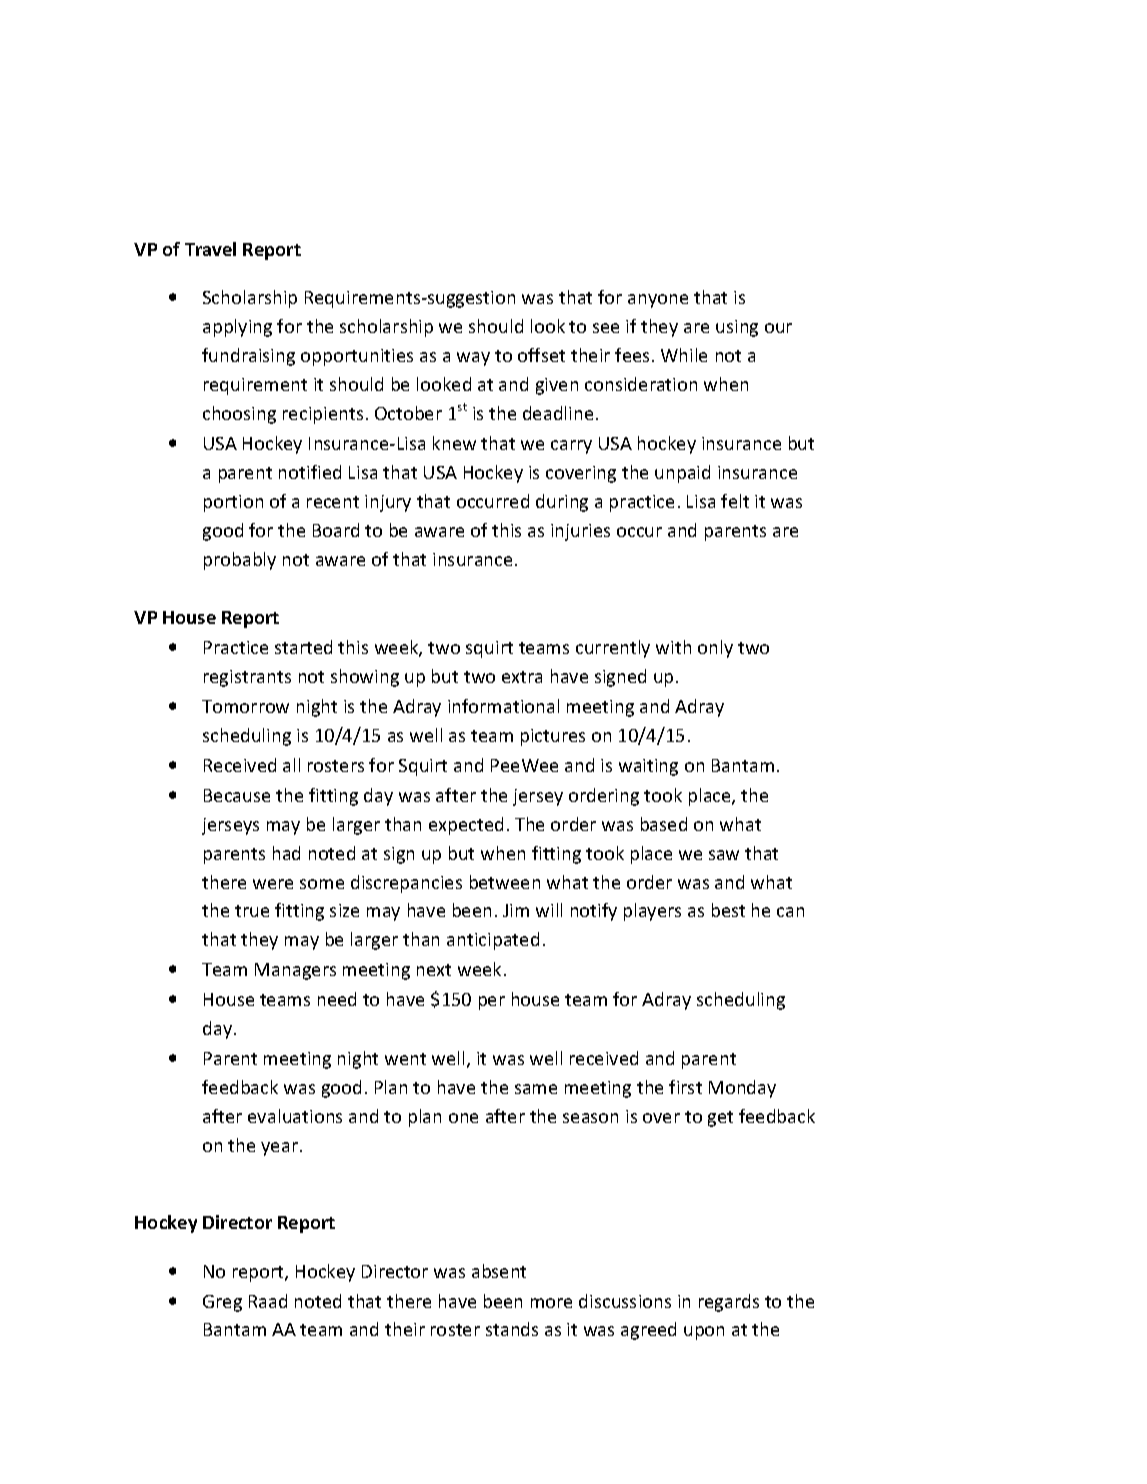 This screenshot has width=1147, height=1484. Describe the element at coordinates (247, 678) in the screenshot. I see `registrants` at that location.
